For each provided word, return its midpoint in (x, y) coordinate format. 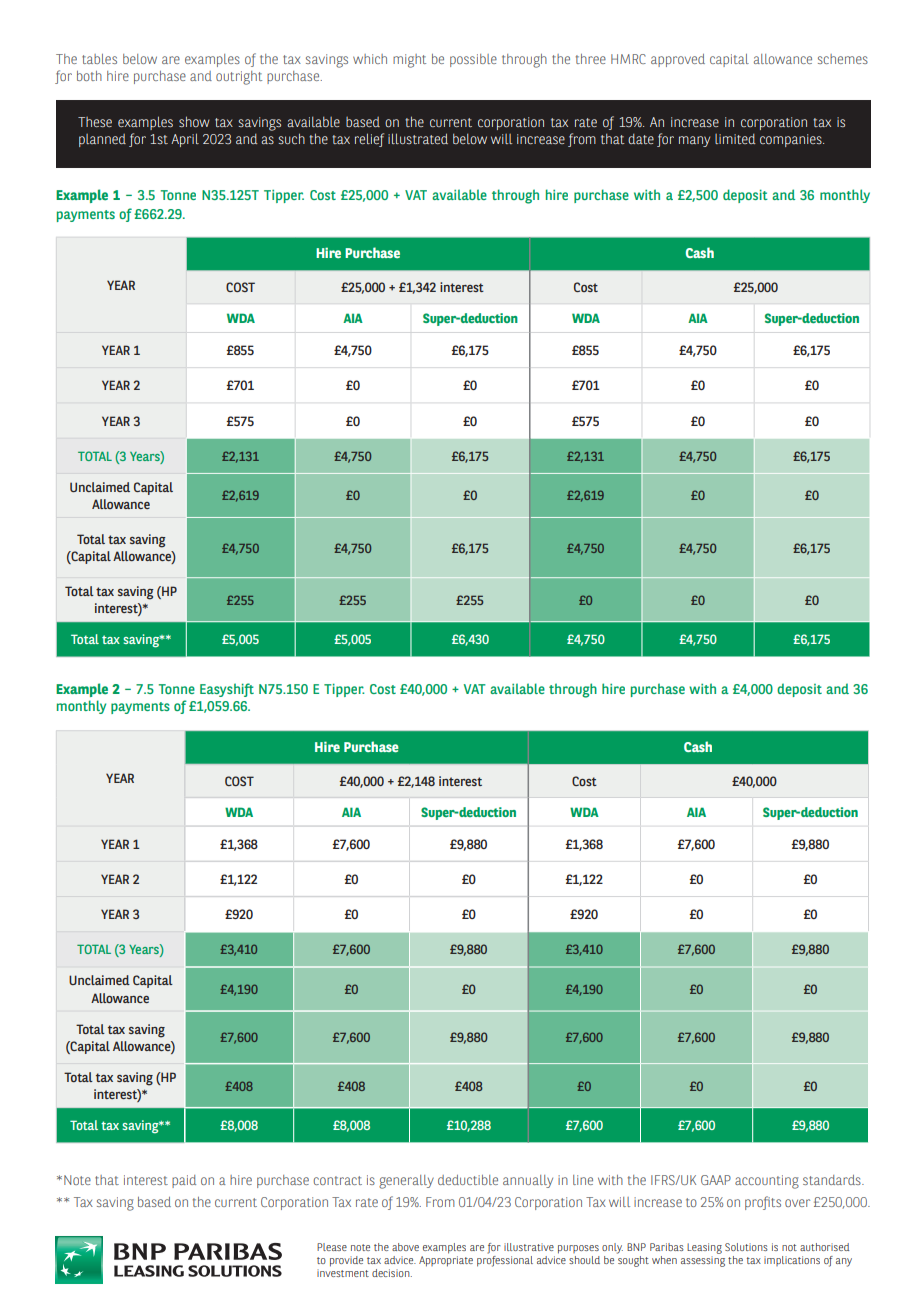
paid (184, 1181)
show (194, 121)
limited (735, 139)
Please (332, 1247)
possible (473, 60)
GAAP (716, 1180)
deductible (468, 1180)
